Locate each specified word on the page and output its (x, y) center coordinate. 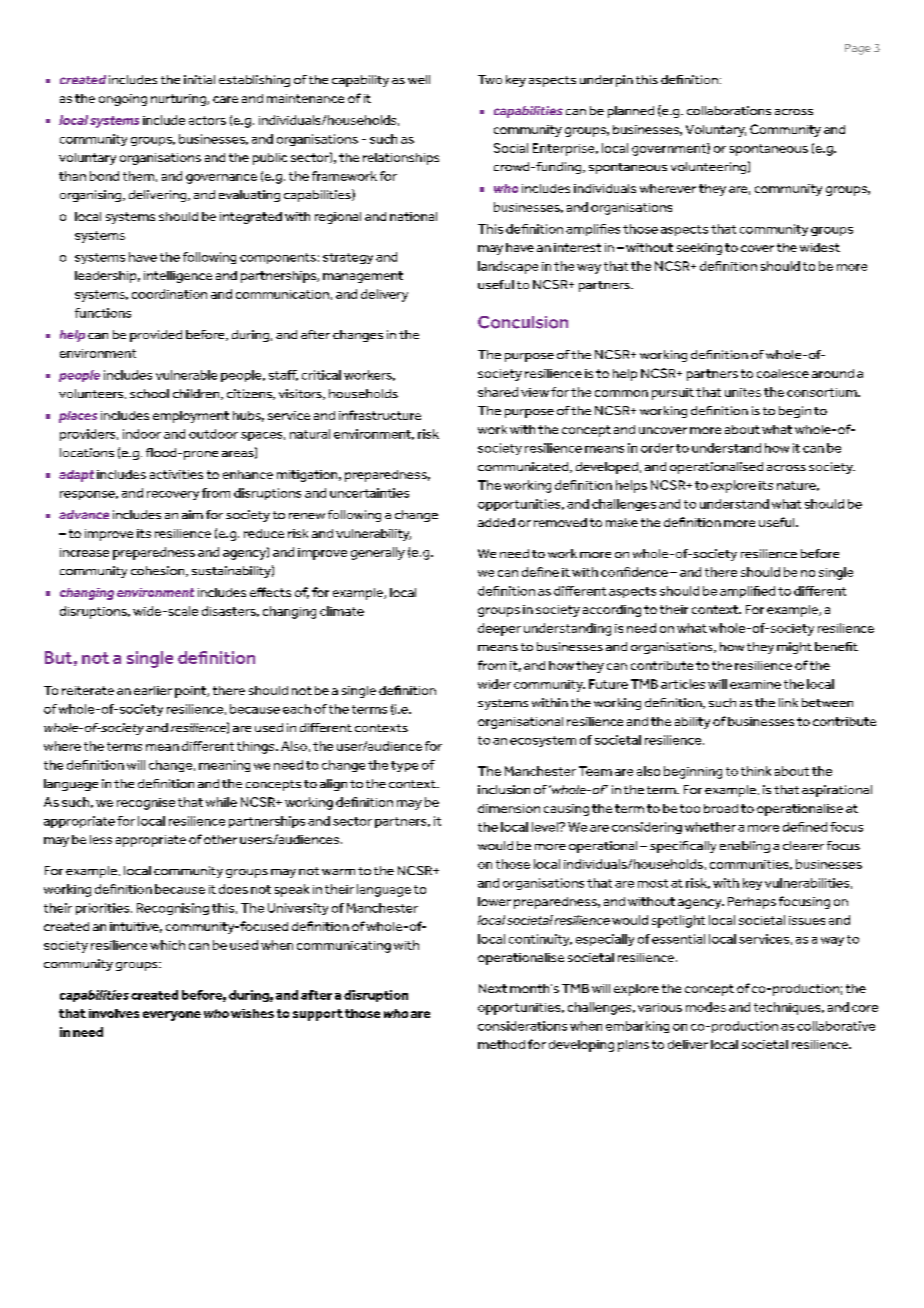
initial (199, 79)
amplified (747, 592)
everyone (172, 1016)
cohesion (159, 571)
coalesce (783, 373)
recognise (146, 804)
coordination (169, 294)
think (756, 771)
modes (706, 1007)
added (496, 522)
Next (493, 988)
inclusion (504, 789)
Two (490, 79)
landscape (508, 267)
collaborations (729, 110)
